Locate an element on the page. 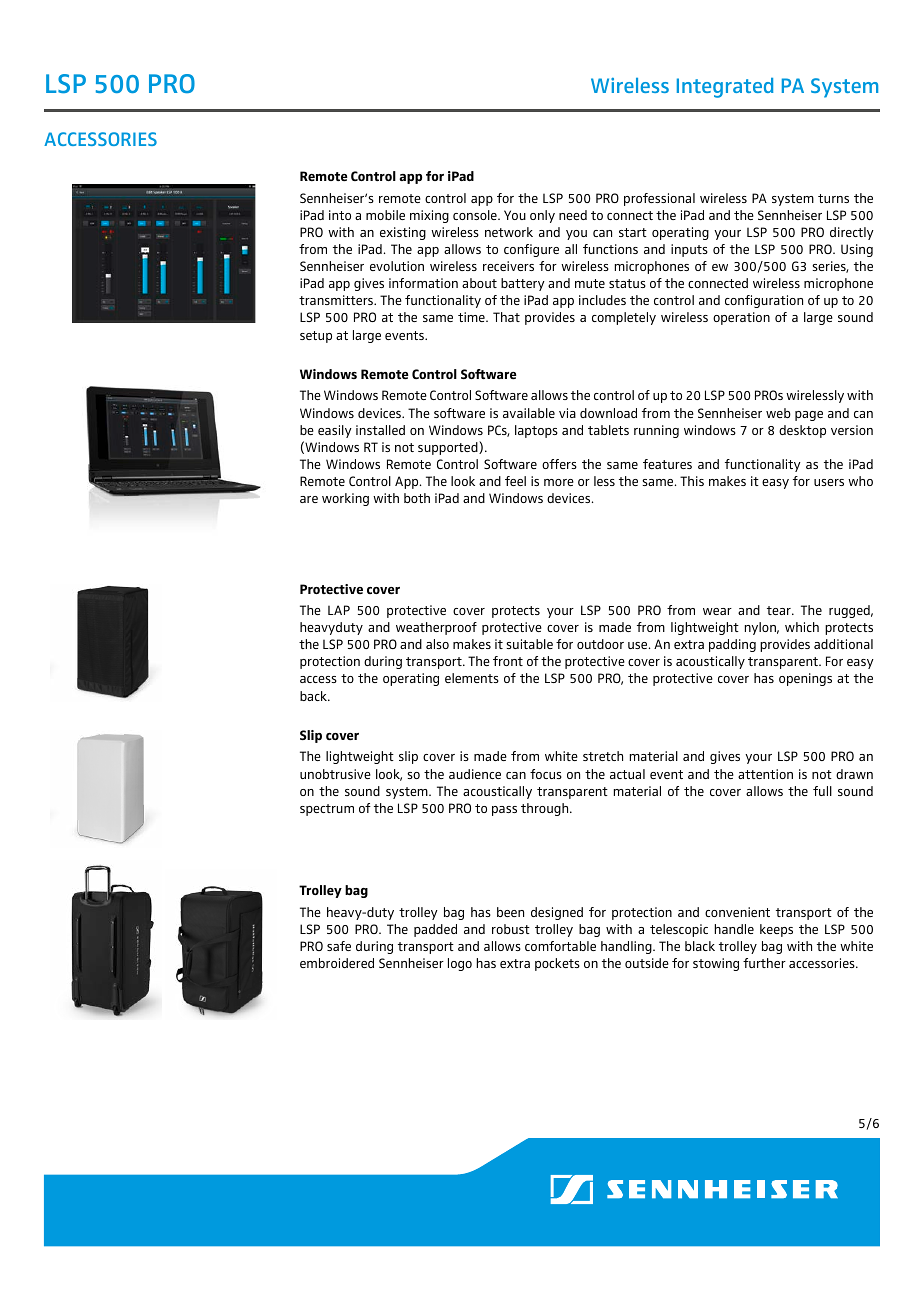  Integrated is located at coordinates (725, 88).
